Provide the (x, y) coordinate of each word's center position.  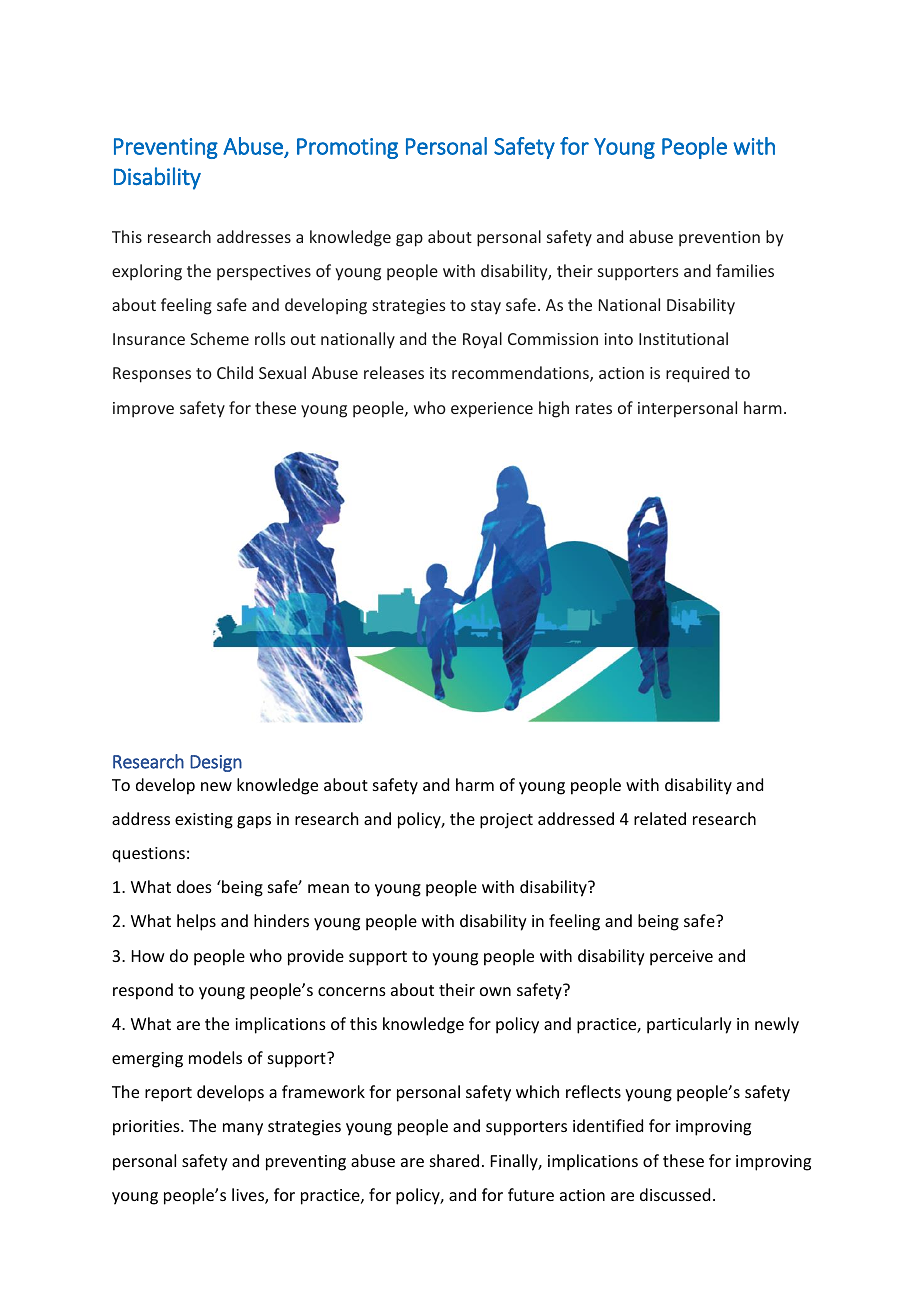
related (660, 818)
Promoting (347, 148)
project (506, 821)
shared (454, 1160)
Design (216, 763)
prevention (719, 239)
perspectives (264, 273)
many (243, 1129)
